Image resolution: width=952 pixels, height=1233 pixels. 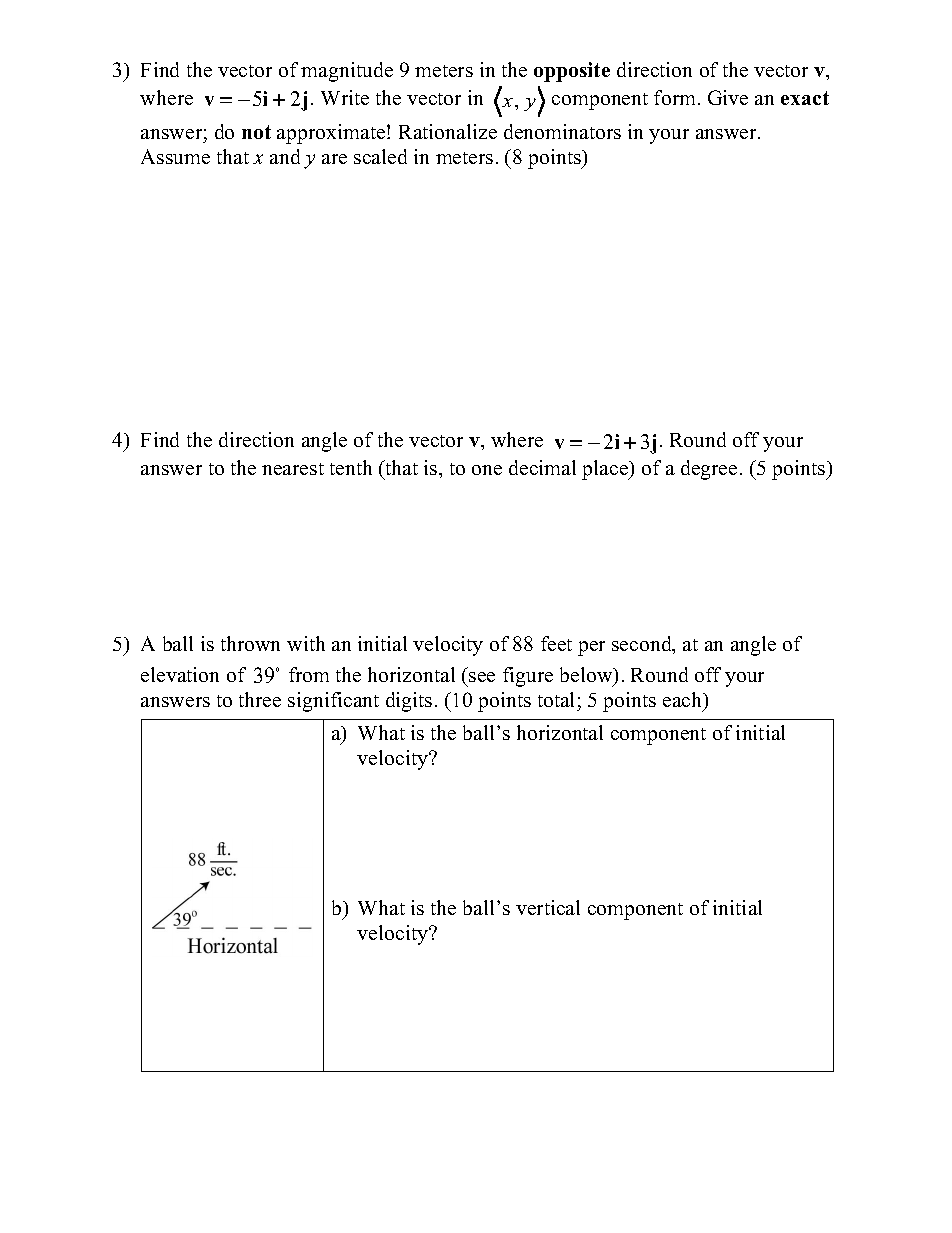 I want to click on decimal, so click(x=542, y=467).
